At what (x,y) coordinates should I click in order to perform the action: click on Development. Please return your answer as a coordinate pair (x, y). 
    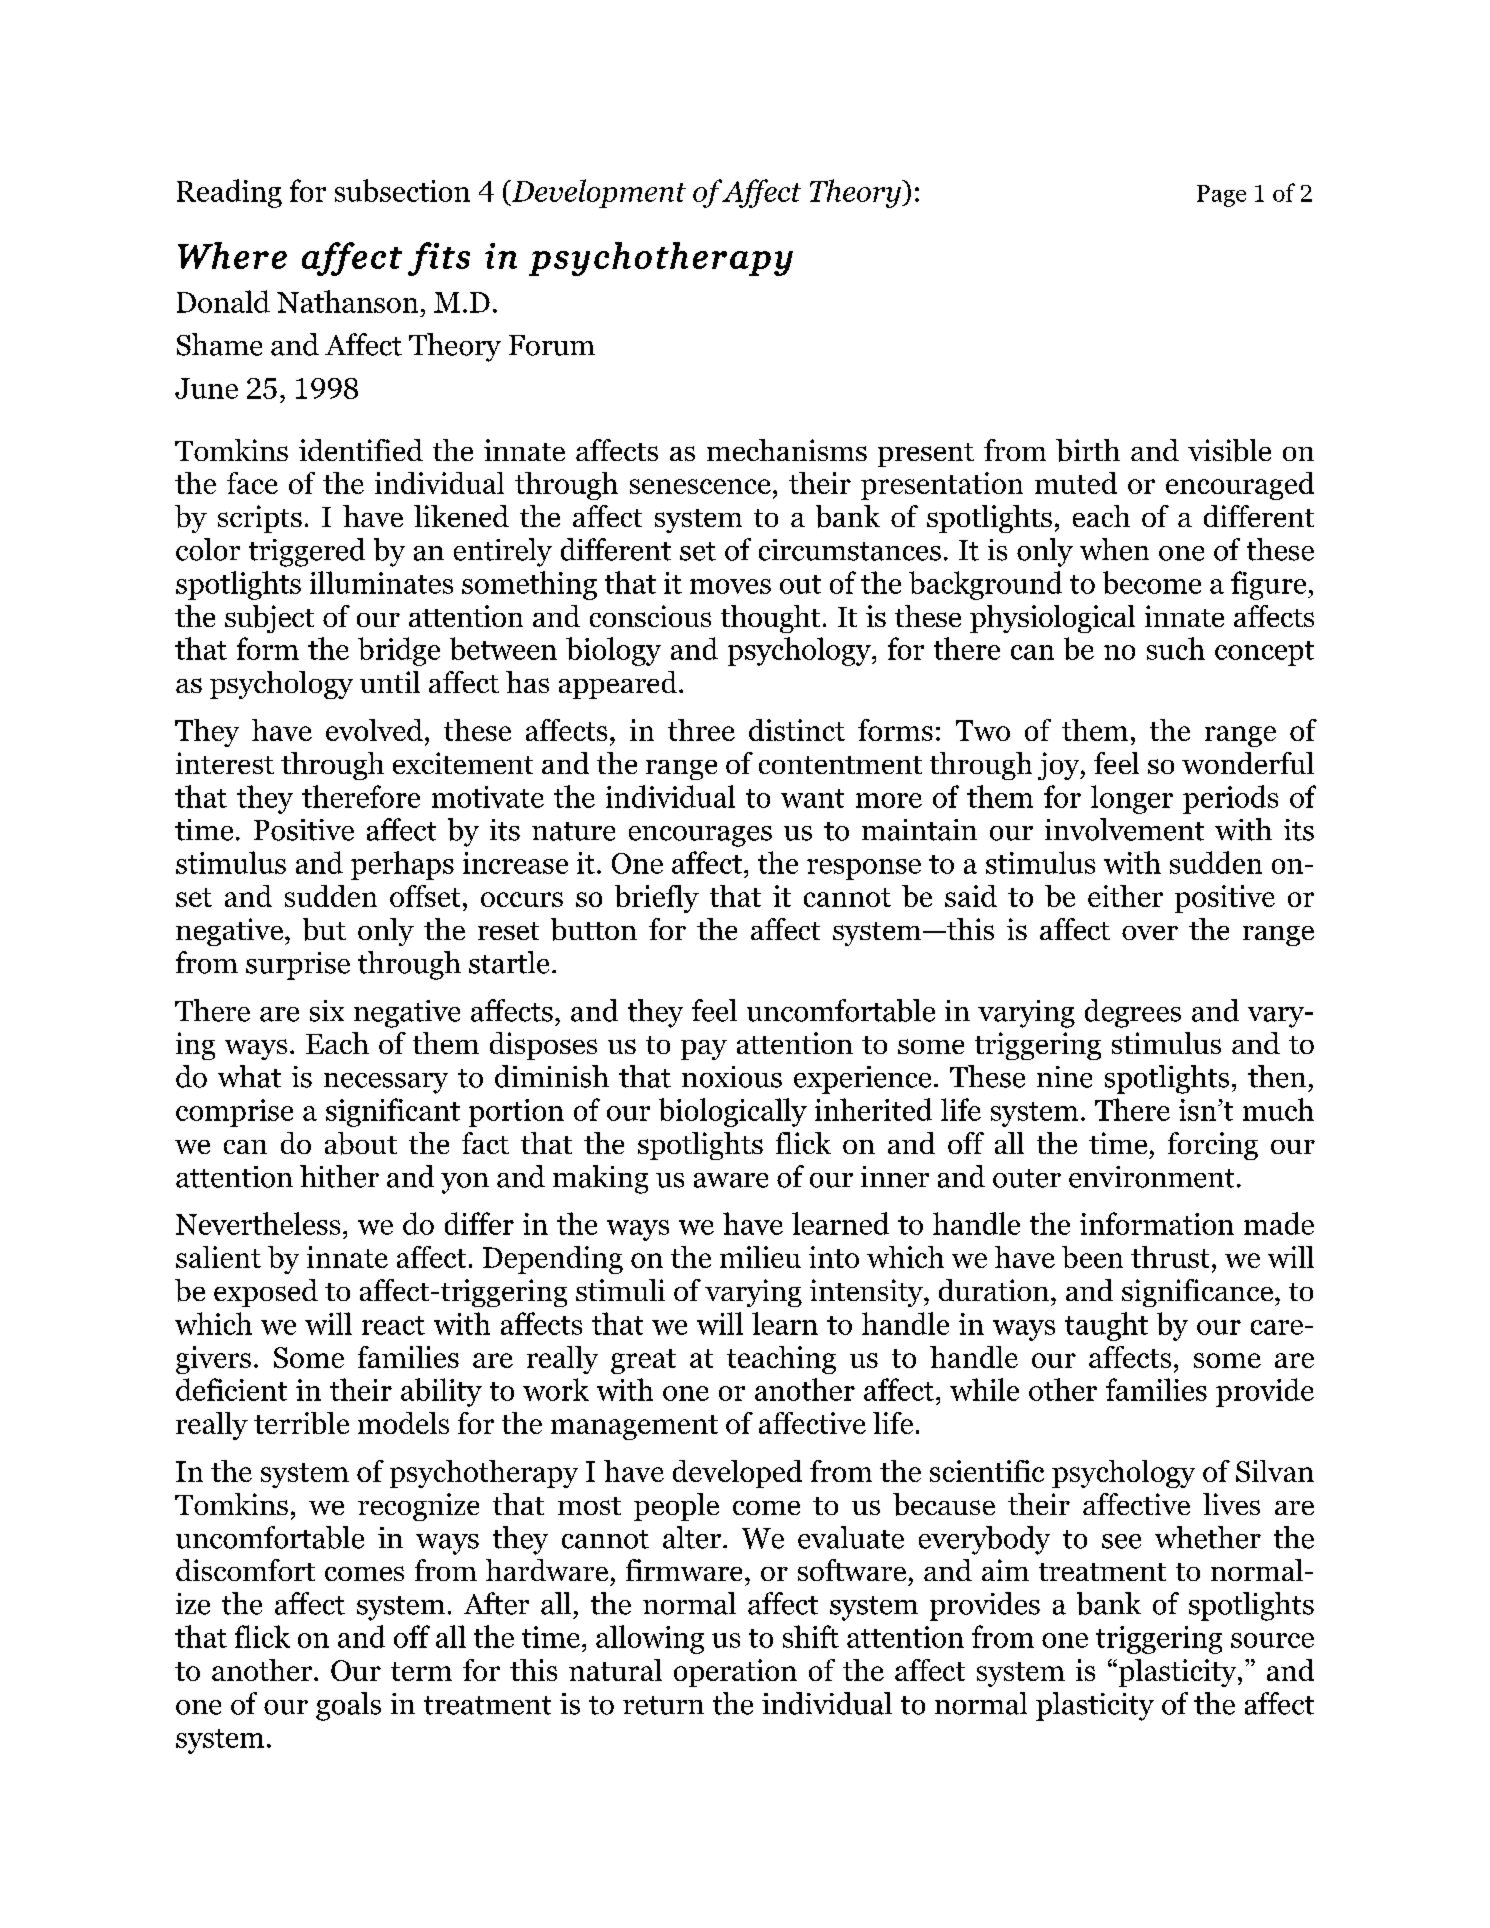
    Looking at the image, I should click on (597, 193).
